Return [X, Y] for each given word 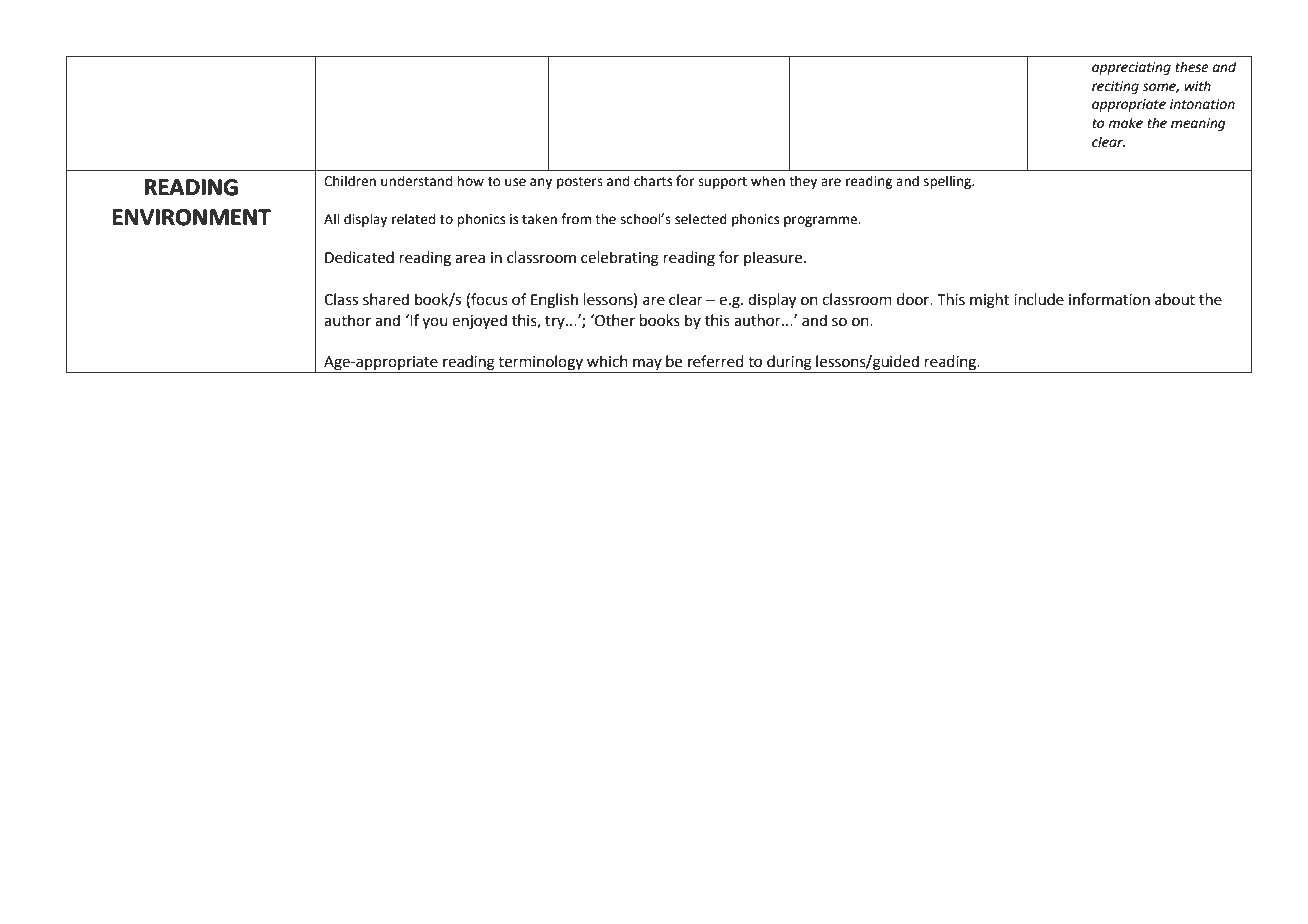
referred [716, 361]
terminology [540, 364]
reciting [1115, 87]
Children [350, 181]
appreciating [1131, 68]
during [789, 364]
